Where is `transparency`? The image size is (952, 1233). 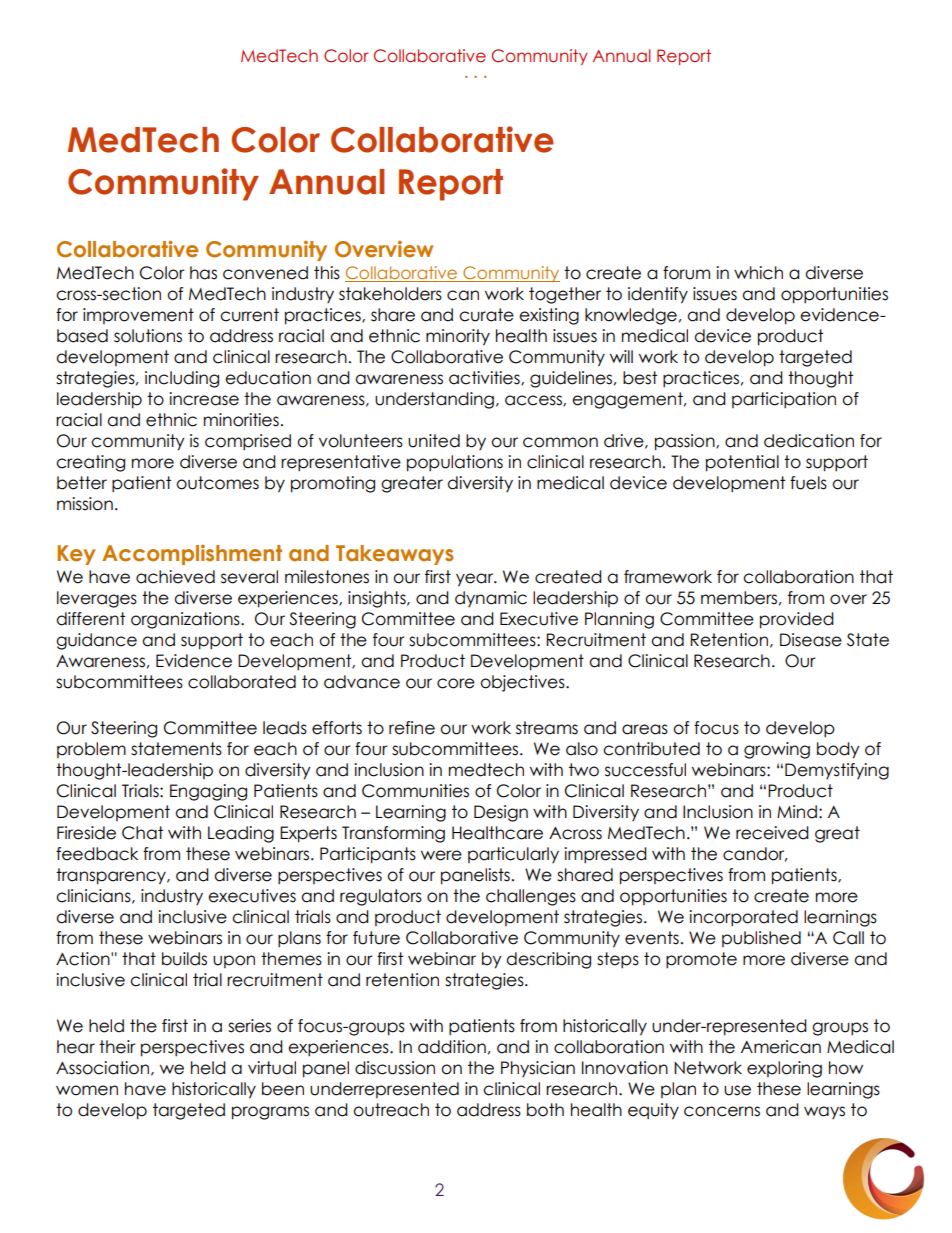
transparency is located at coordinates (112, 876).
